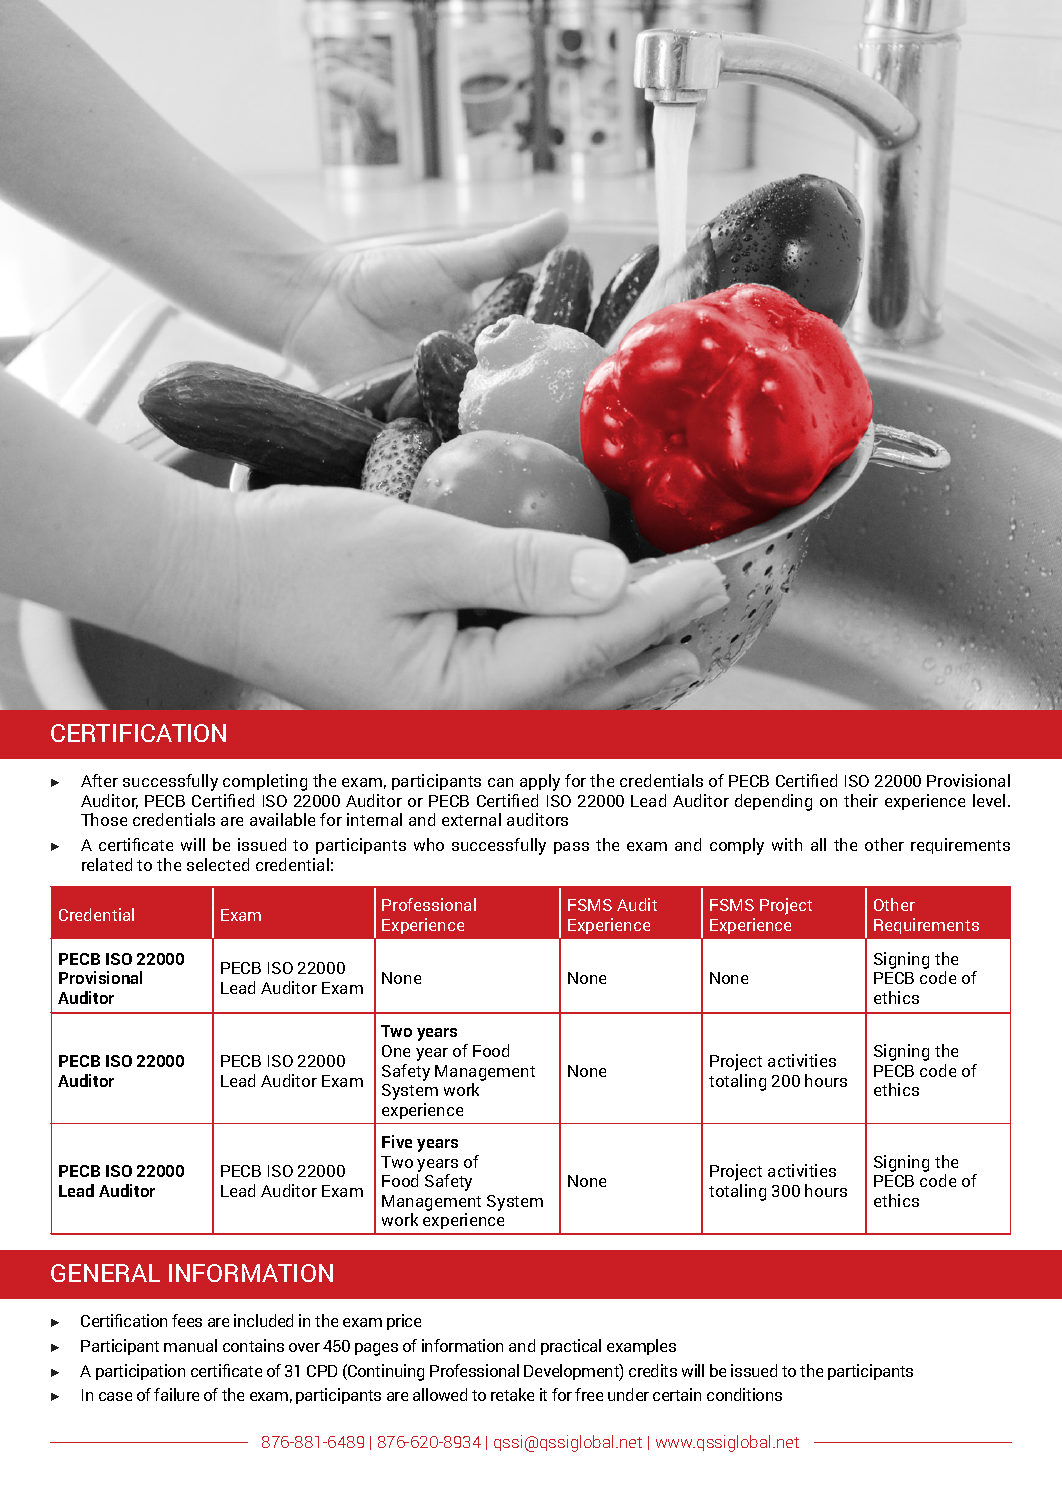  I want to click on who, so click(429, 844).
